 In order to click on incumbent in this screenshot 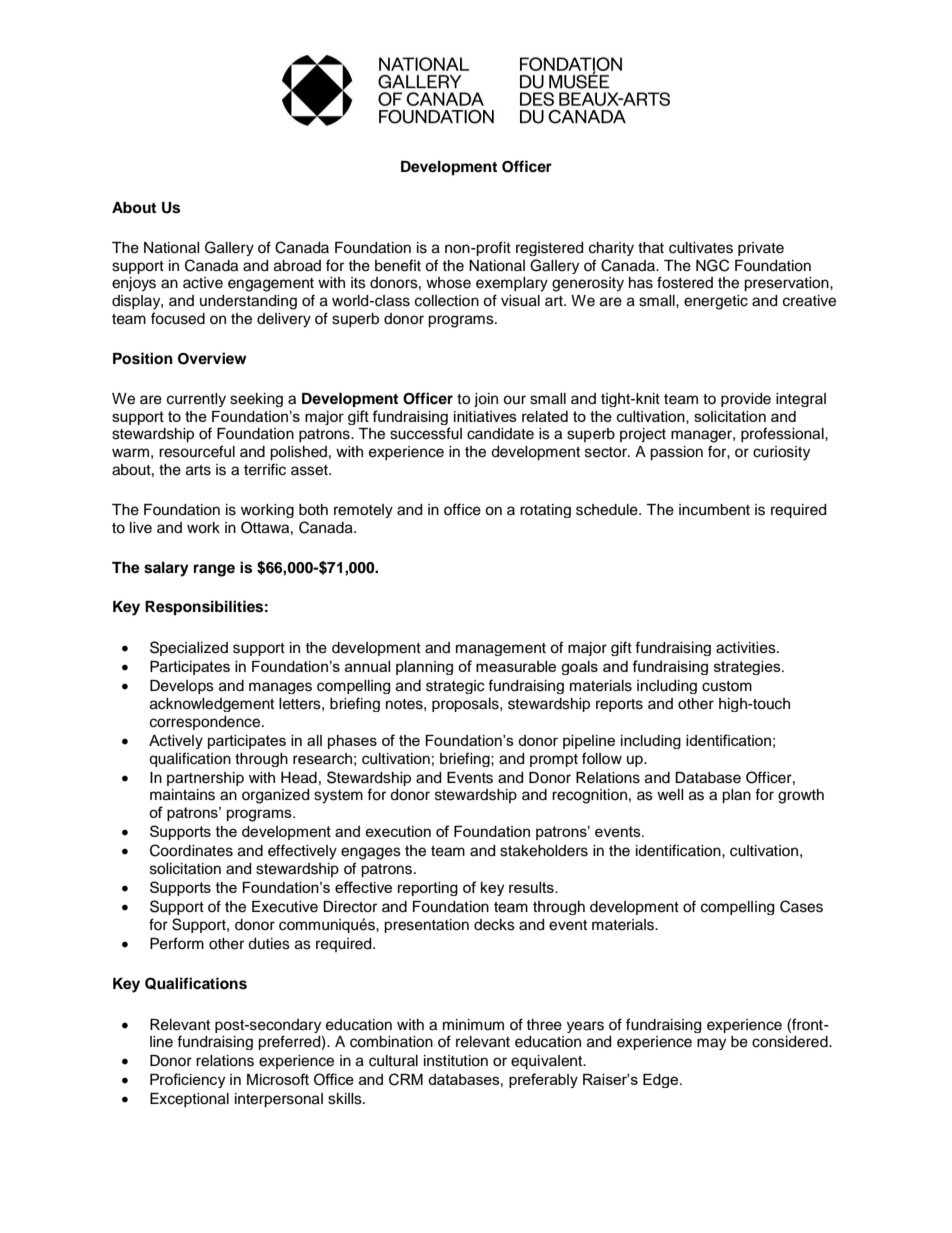, I will do `click(714, 510)`.
